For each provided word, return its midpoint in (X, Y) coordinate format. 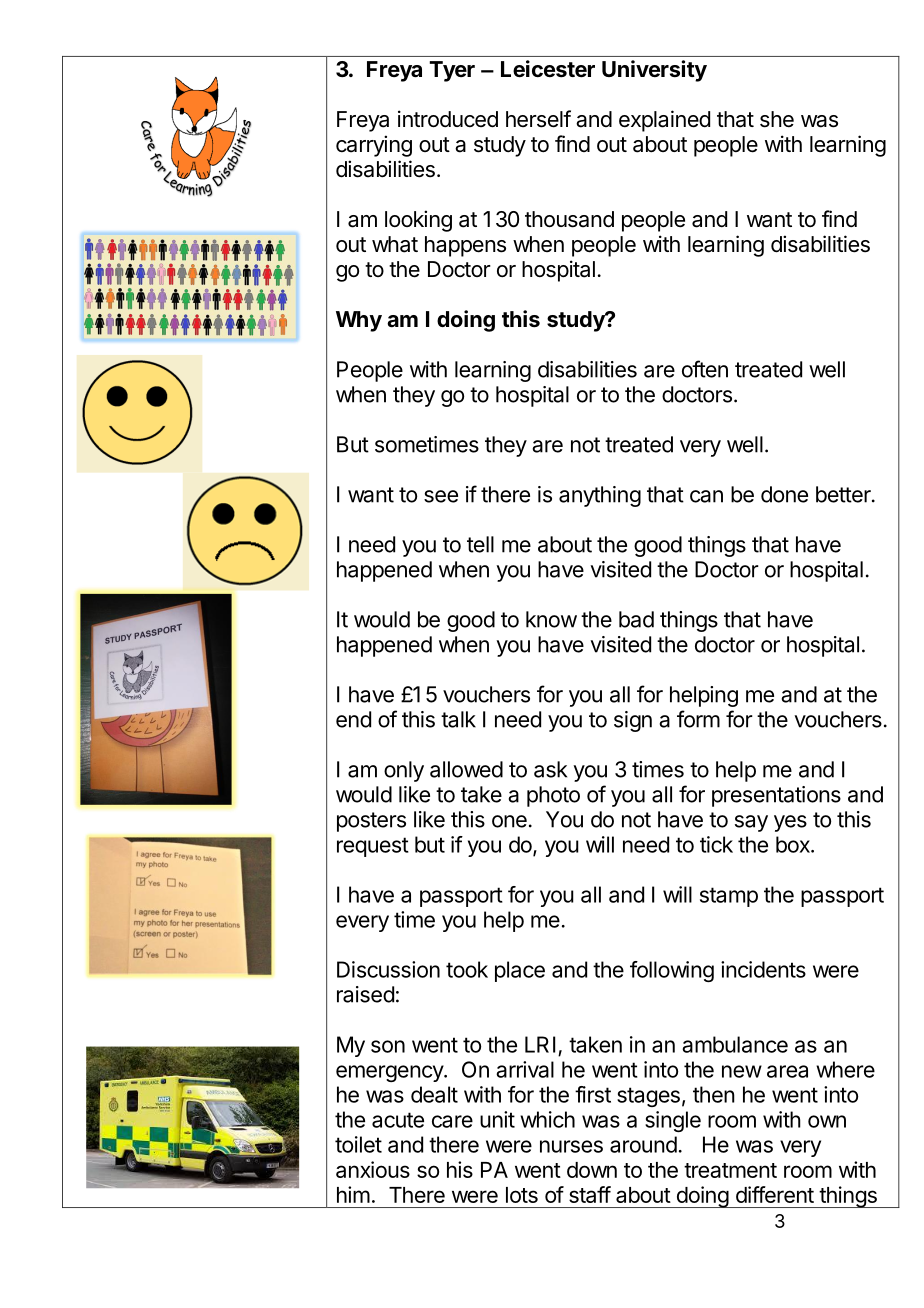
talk (458, 719)
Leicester (548, 69)
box (794, 844)
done (784, 494)
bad (636, 619)
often (705, 369)
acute (398, 1120)
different (775, 1194)
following (672, 971)
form (698, 719)
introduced (448, 119)
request (373, 847)
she (777, 119)
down (592, 1170)
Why (359, 321)
